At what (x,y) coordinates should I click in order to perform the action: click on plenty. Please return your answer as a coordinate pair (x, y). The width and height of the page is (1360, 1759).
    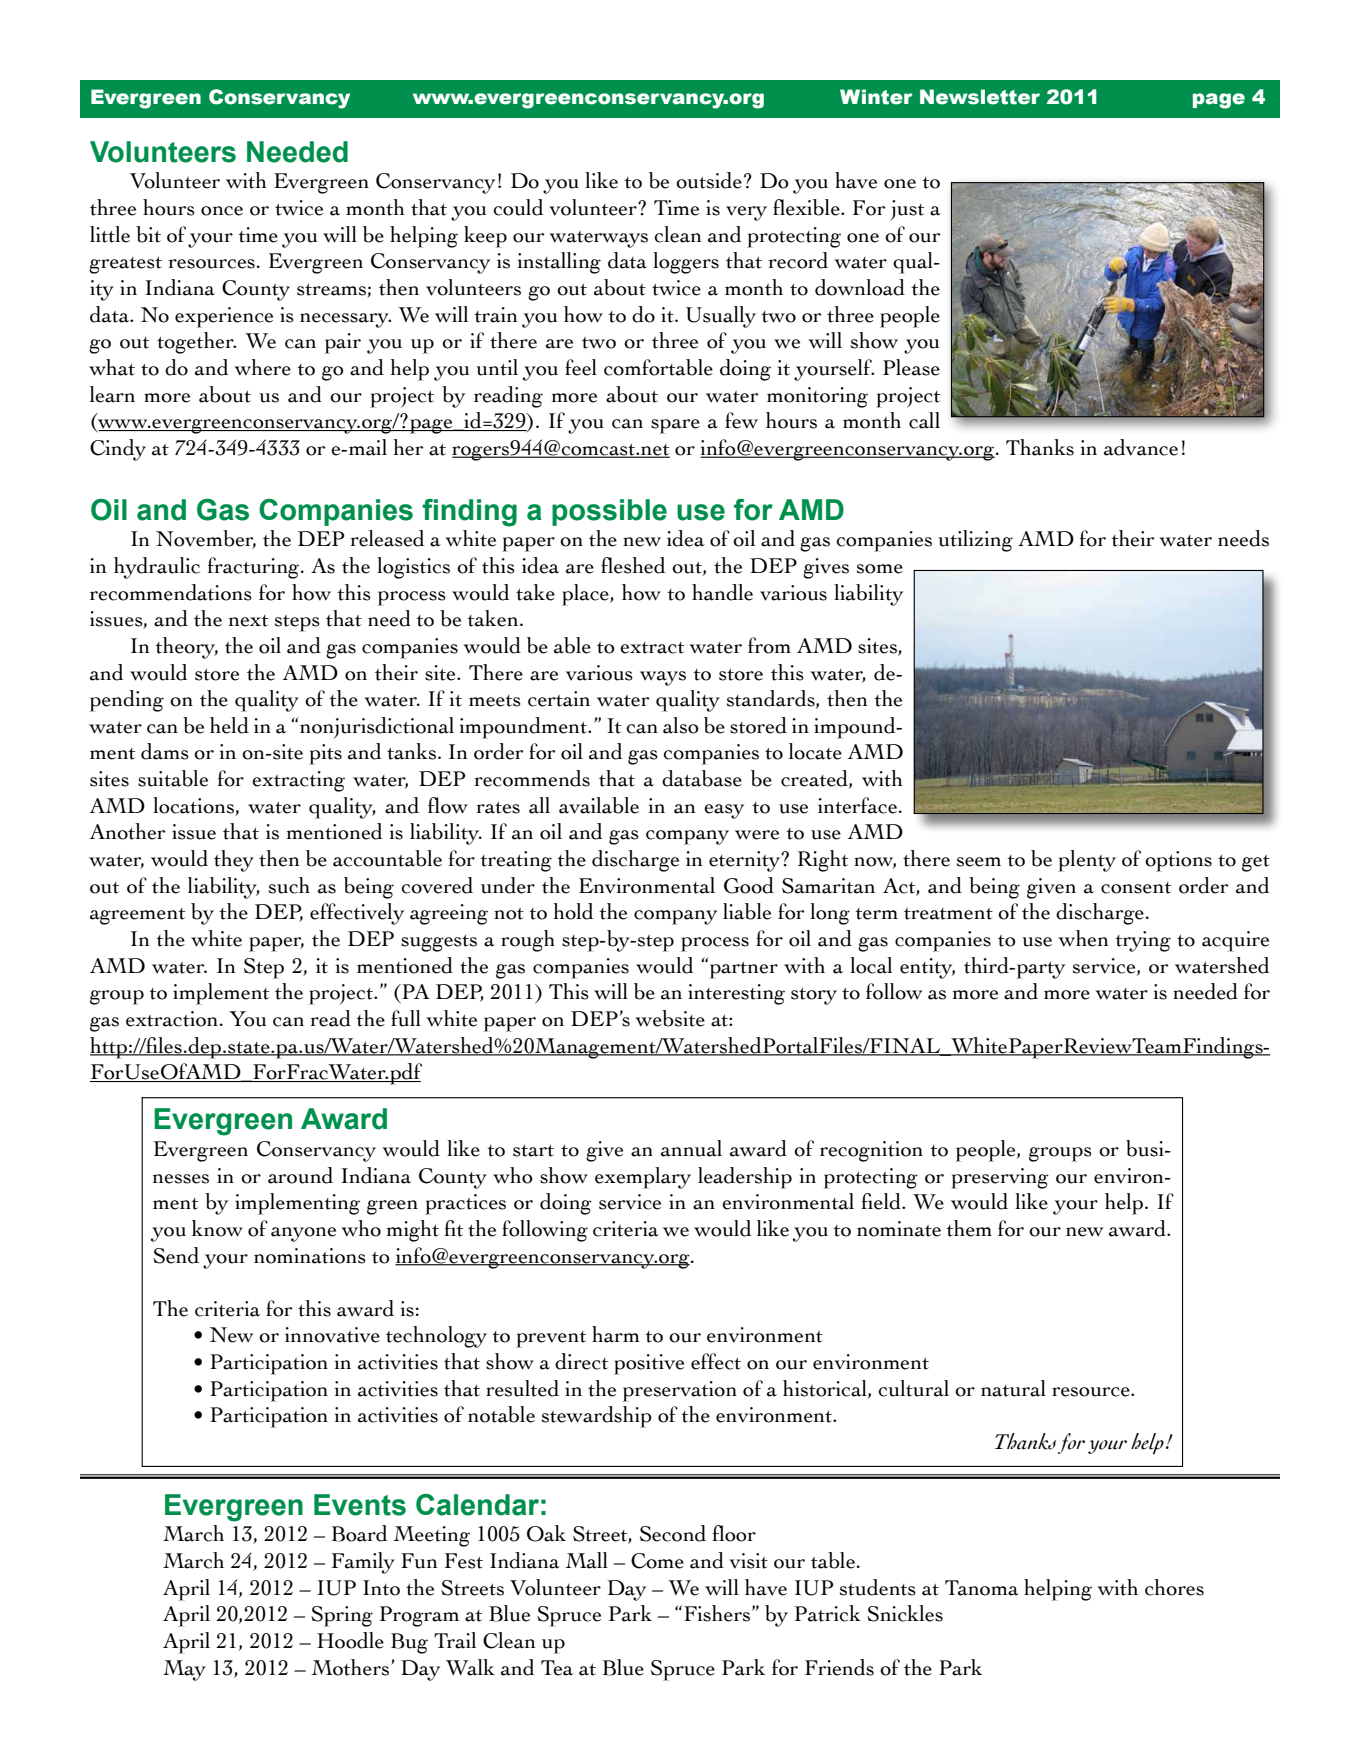
    Looking at the image, I should click on (1087, 861).
